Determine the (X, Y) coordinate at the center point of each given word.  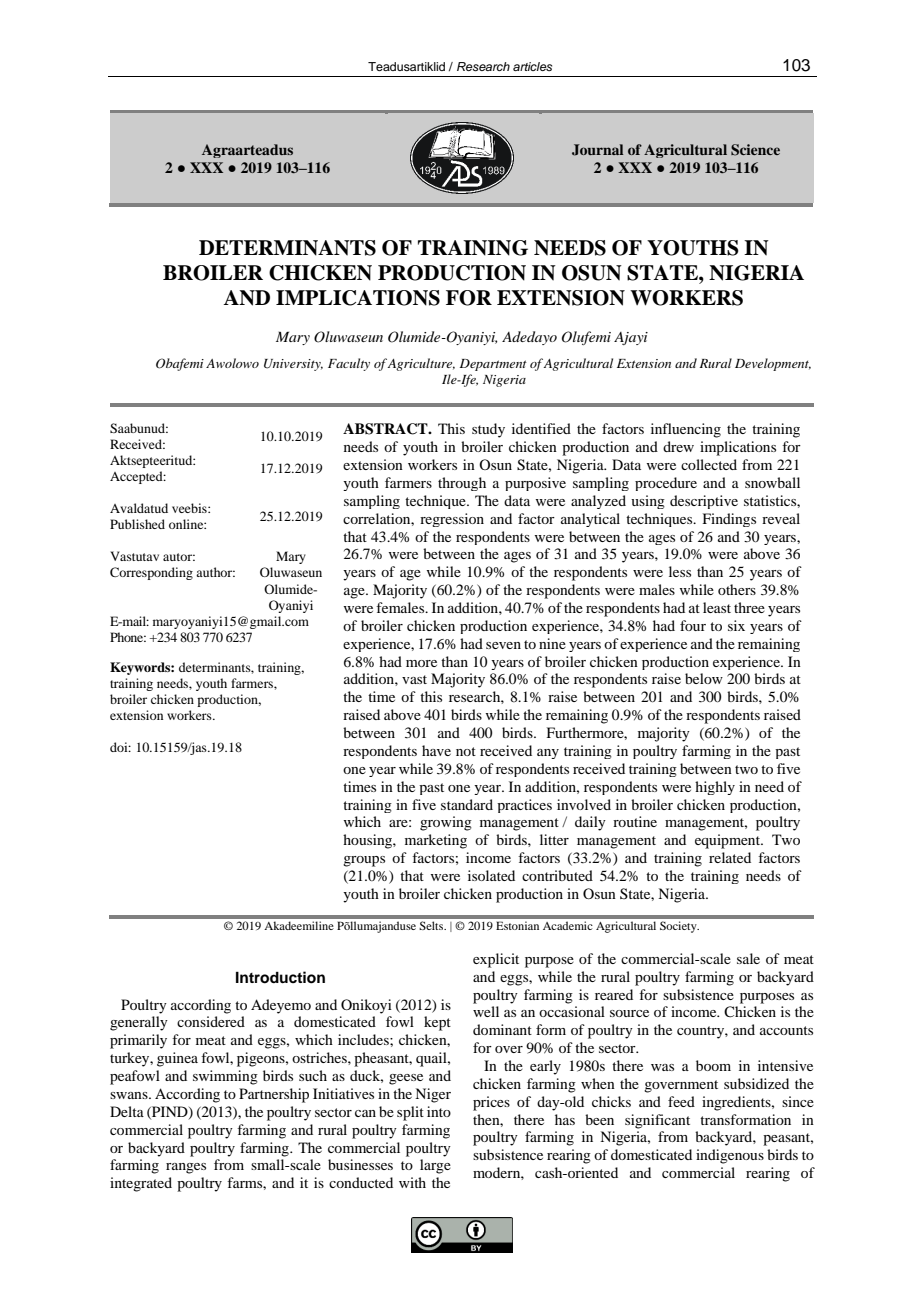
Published (137, 524)
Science (755, 150)
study (488, 430)
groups (364, 861)
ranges (186, 1168)
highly (715, 788)
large (435, 1166)
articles (532, 66)
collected (709, 464)
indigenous (730, 1156)
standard (467, 804)
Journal (597, 150)
